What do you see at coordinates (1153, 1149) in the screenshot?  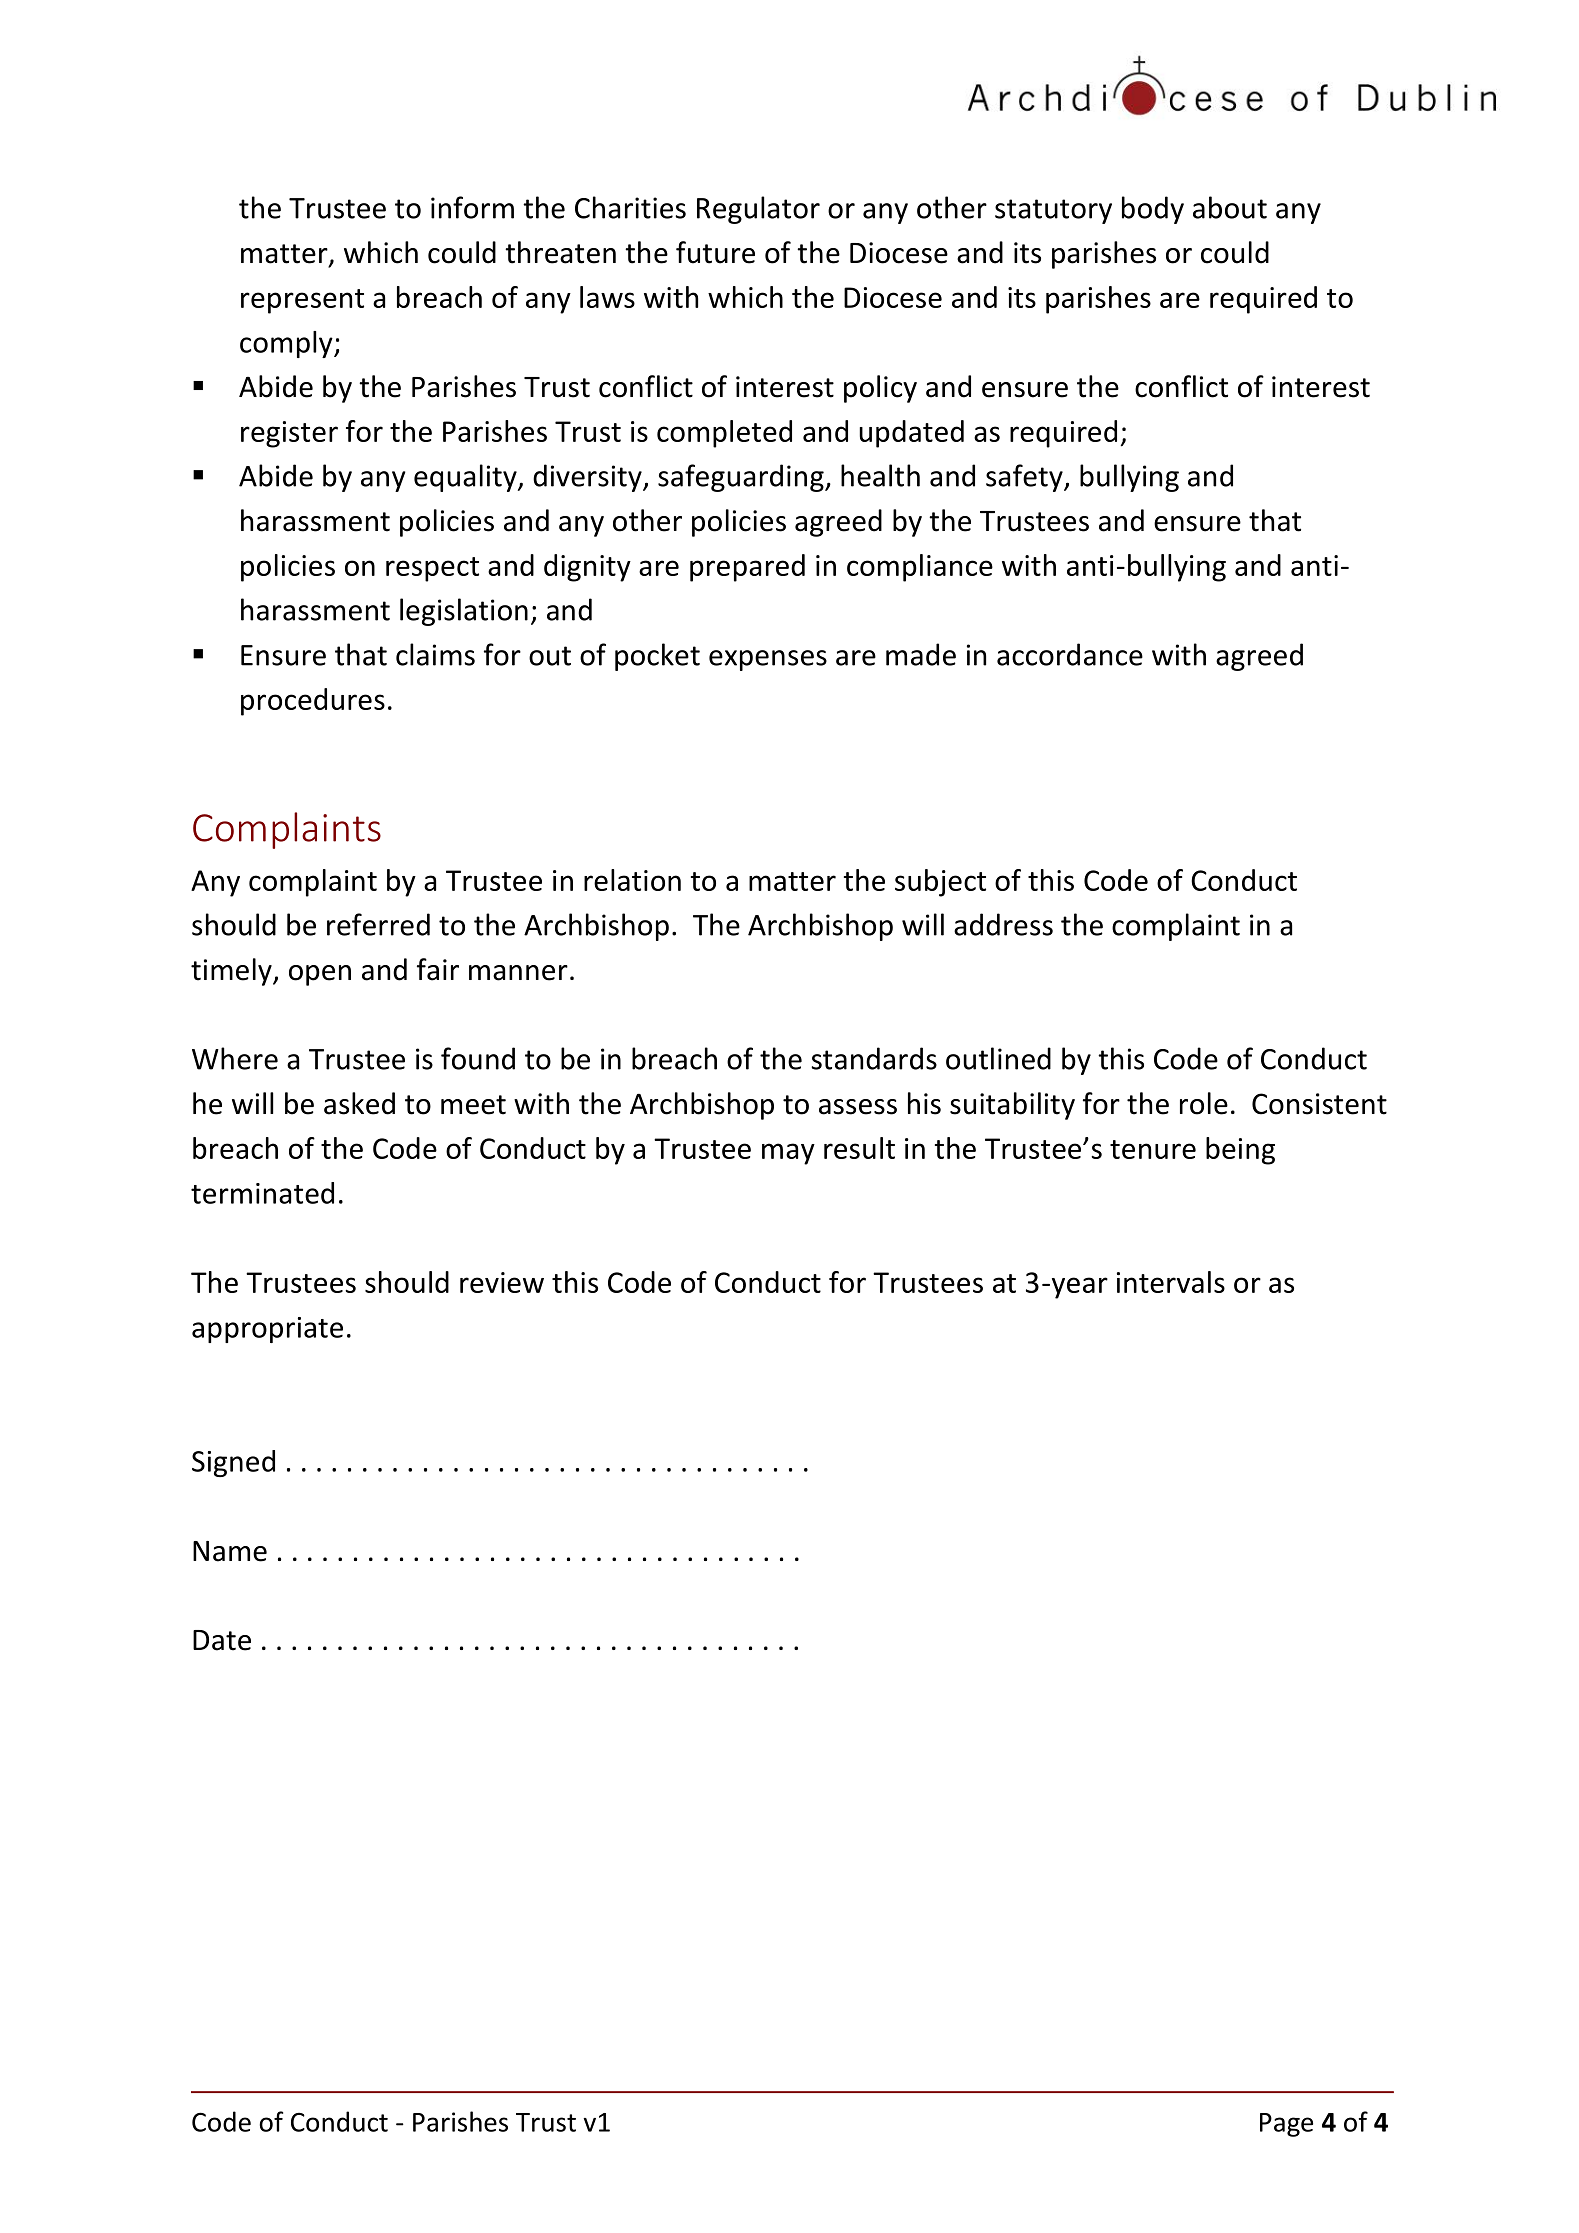 I see `tenure` at bounding box center [1153, 1149].
